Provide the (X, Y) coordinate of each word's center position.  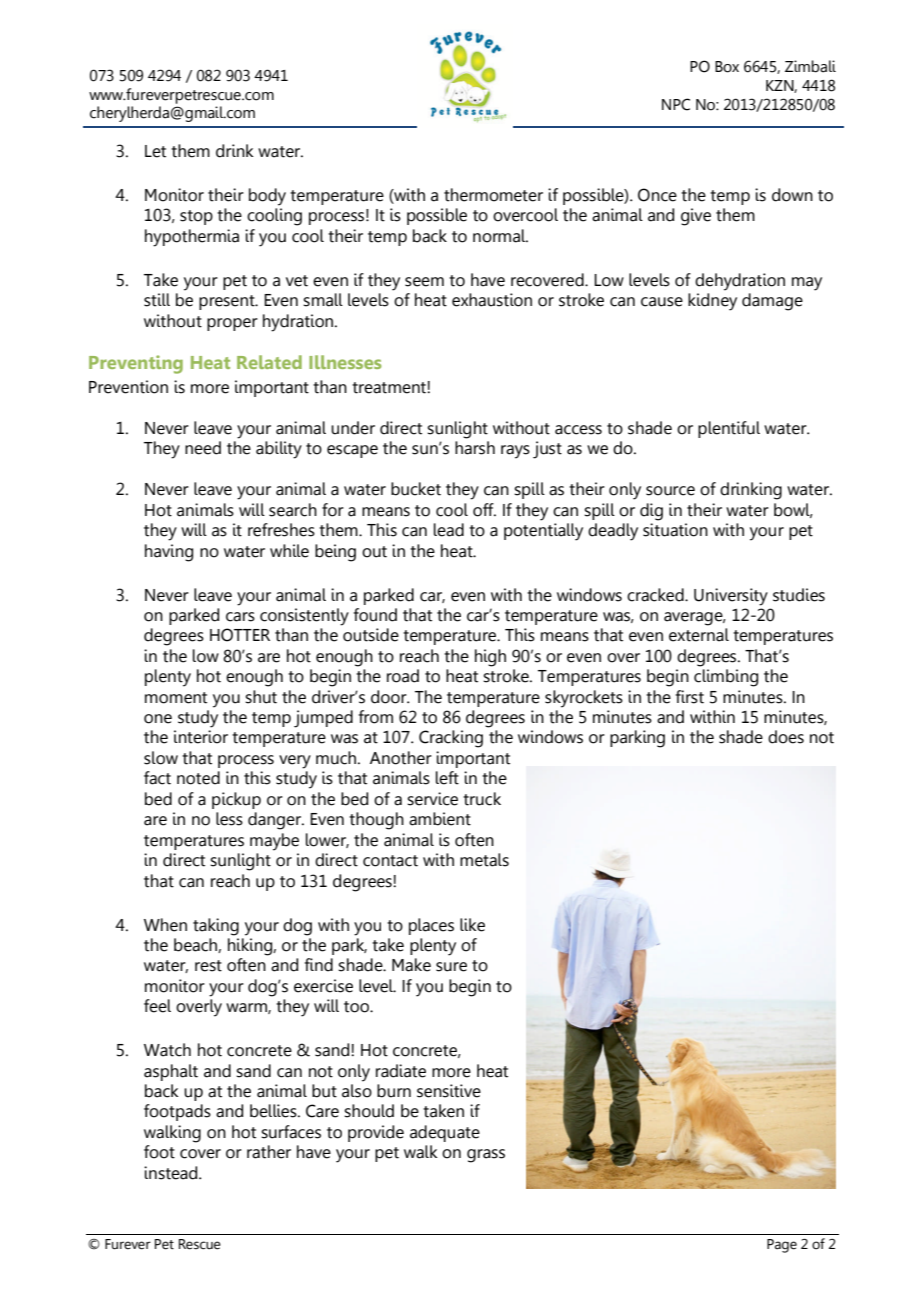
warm (247, 1008)
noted (198, 778)
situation (675, 530)
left (447, 778)
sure (451, 967)
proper (232, 324)
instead (172, 1173)
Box (727, 67)
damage (772, 302)
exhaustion (492, 300)
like (472, 925)
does (786, 737)
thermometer (493, 195)
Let (155, 151)
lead (449, 530)
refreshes (281, 530)
